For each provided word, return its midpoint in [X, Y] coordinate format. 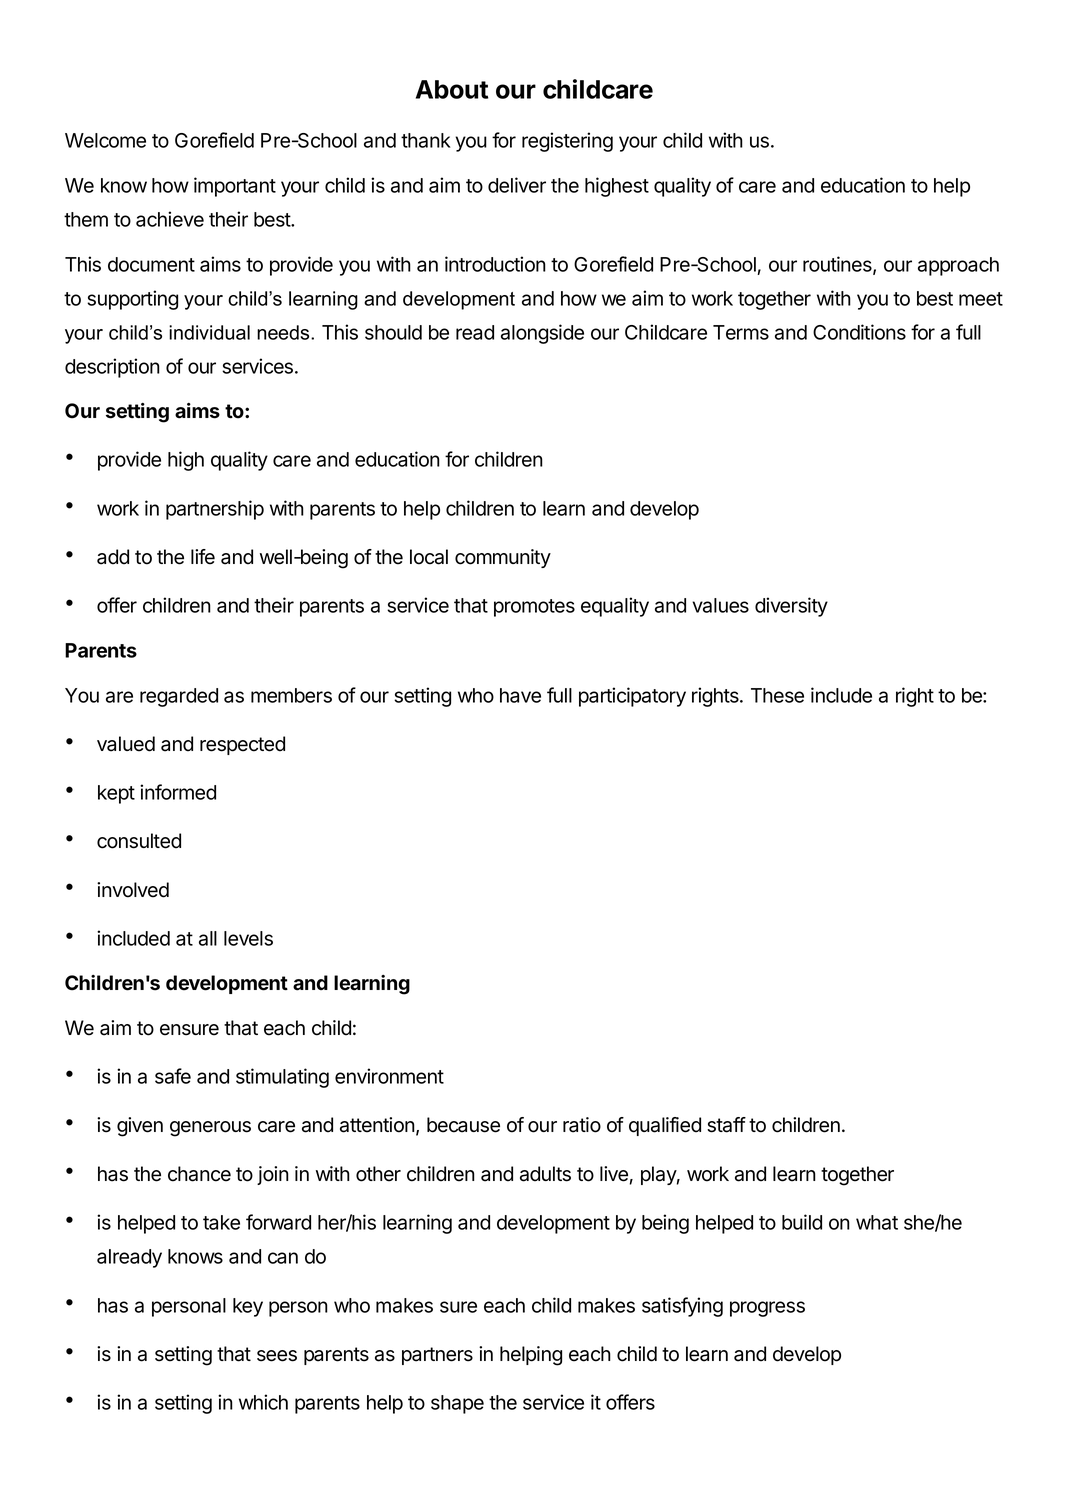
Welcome [105, 140]
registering [567, 142]
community [503, 558]
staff [726, 1125]
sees [277, 1356]
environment [389, 1076]
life [203, 557]
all [208, 938]
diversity [791, 607]
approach [958, 266]
